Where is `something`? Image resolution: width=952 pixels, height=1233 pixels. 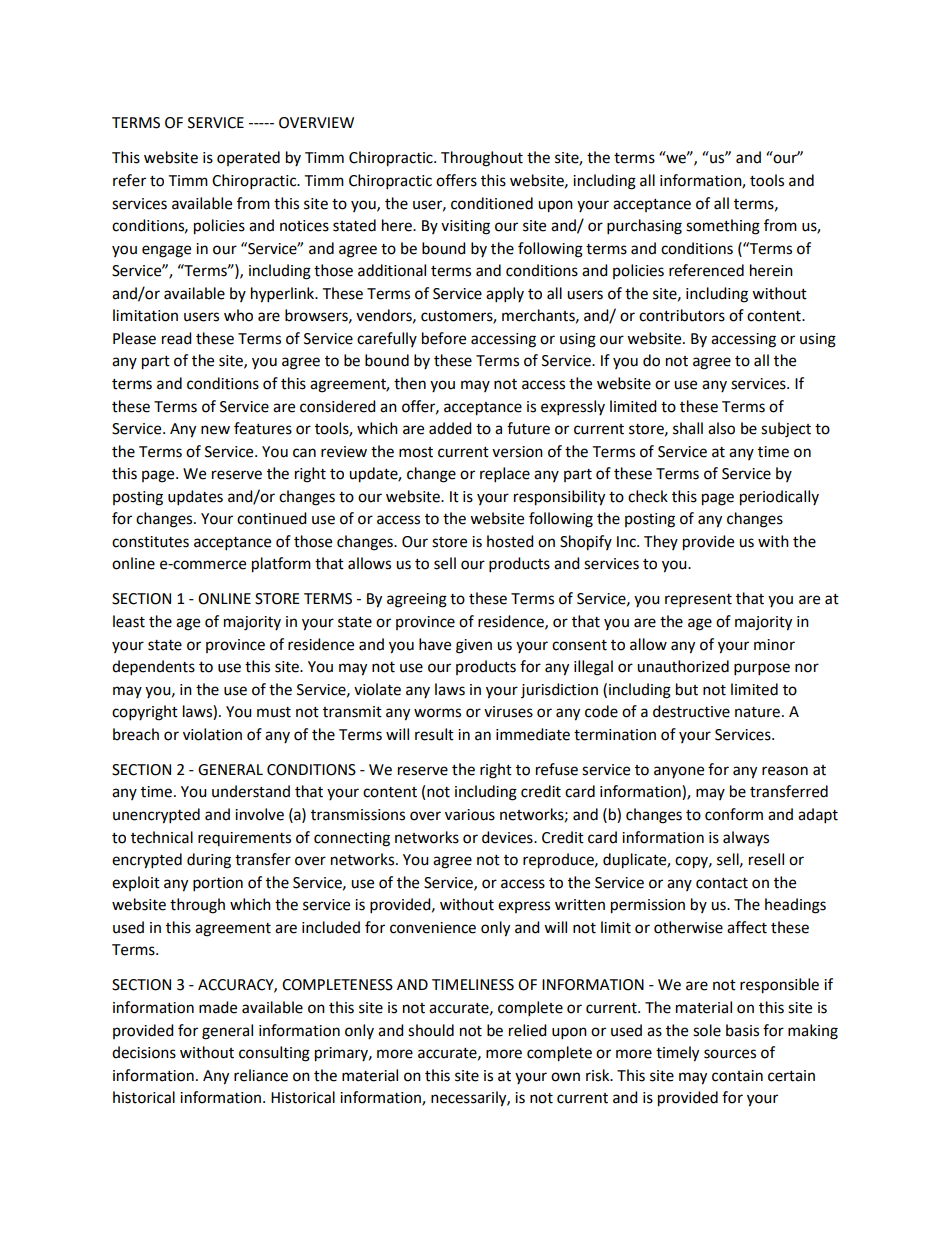 something is located at coordinates (723, 227).
